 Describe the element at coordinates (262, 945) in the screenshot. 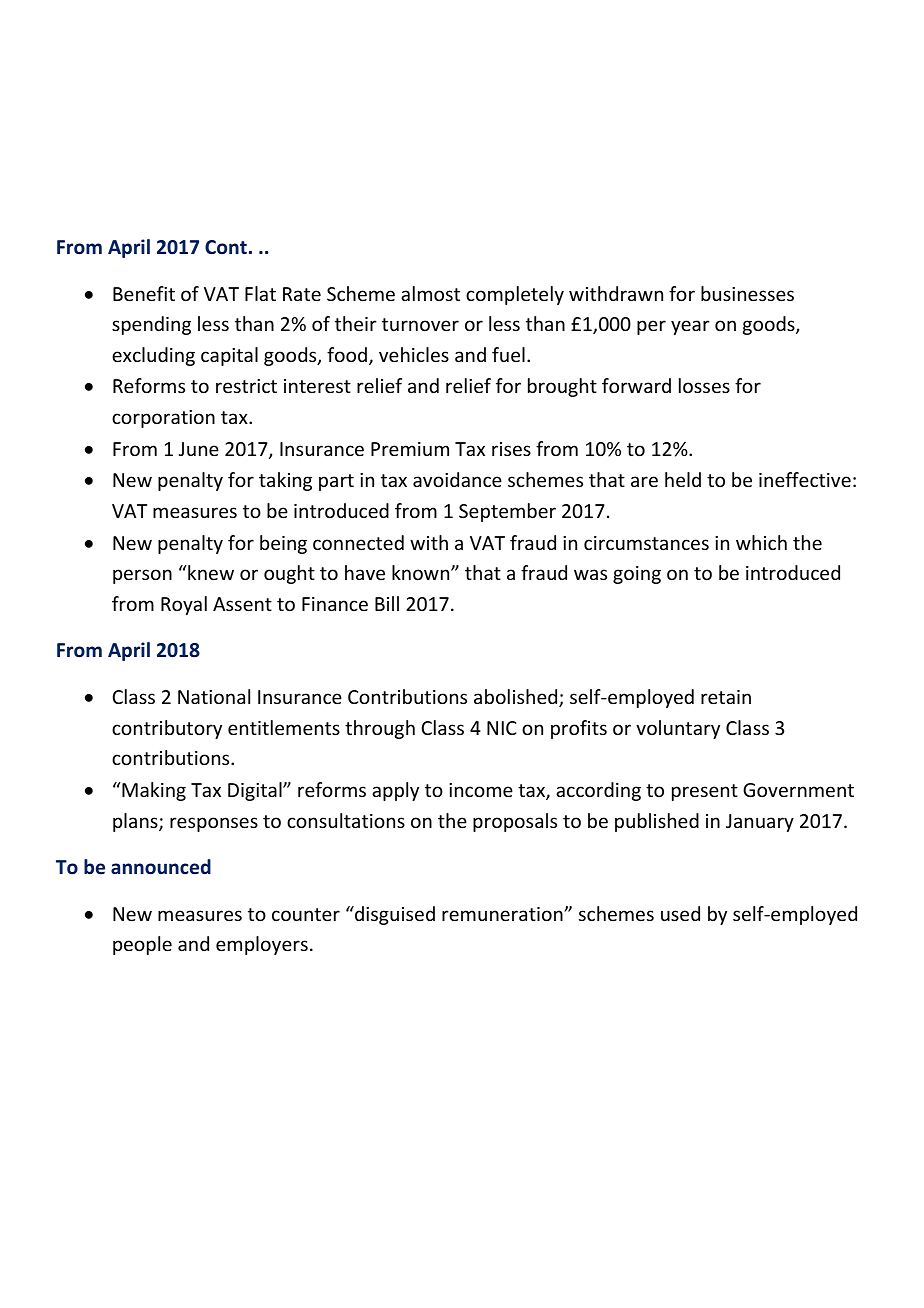

I see `employers` at that location.
